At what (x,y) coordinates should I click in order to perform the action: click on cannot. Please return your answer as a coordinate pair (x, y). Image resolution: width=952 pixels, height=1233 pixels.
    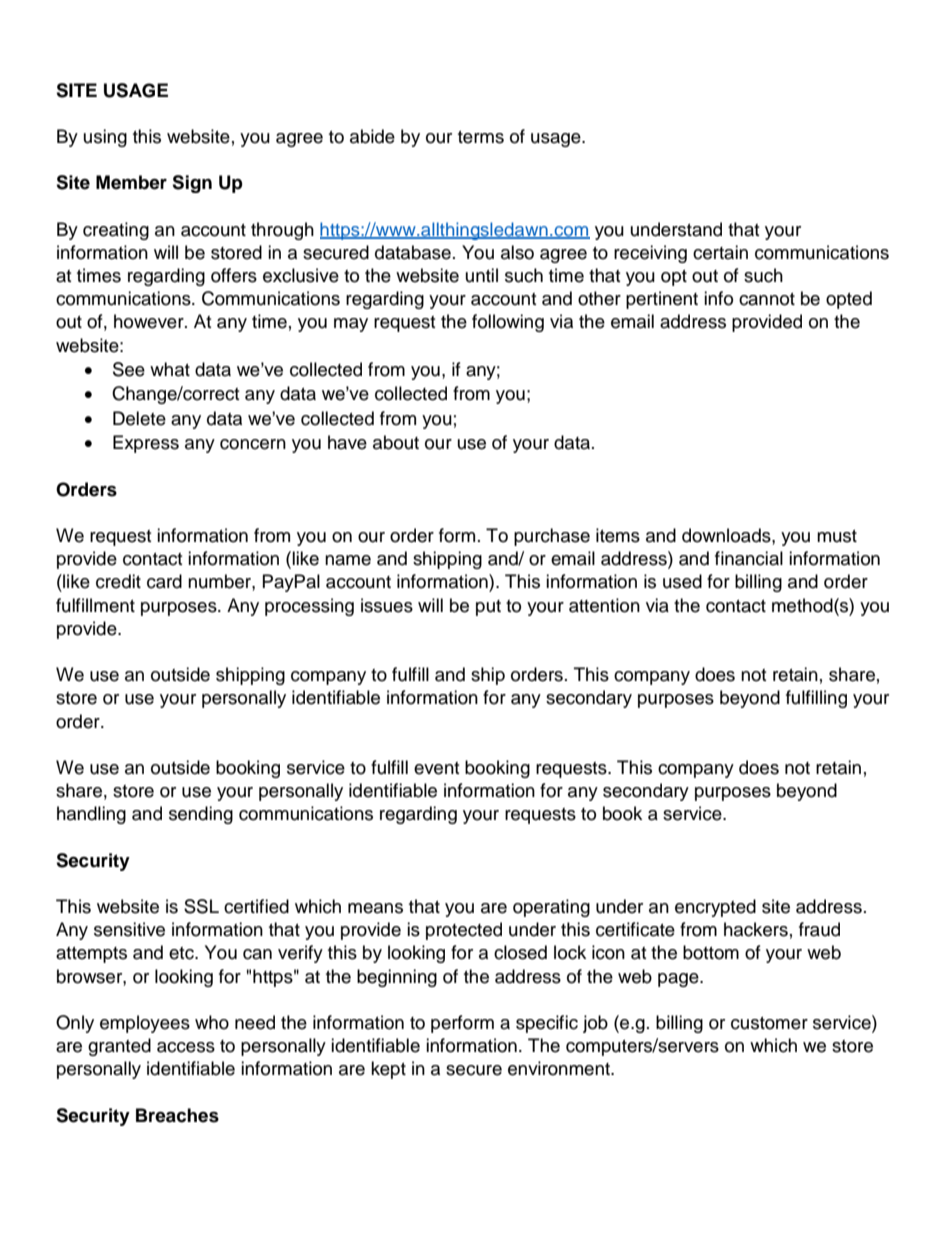
    Looking at the image, I should click on (767, 299).
